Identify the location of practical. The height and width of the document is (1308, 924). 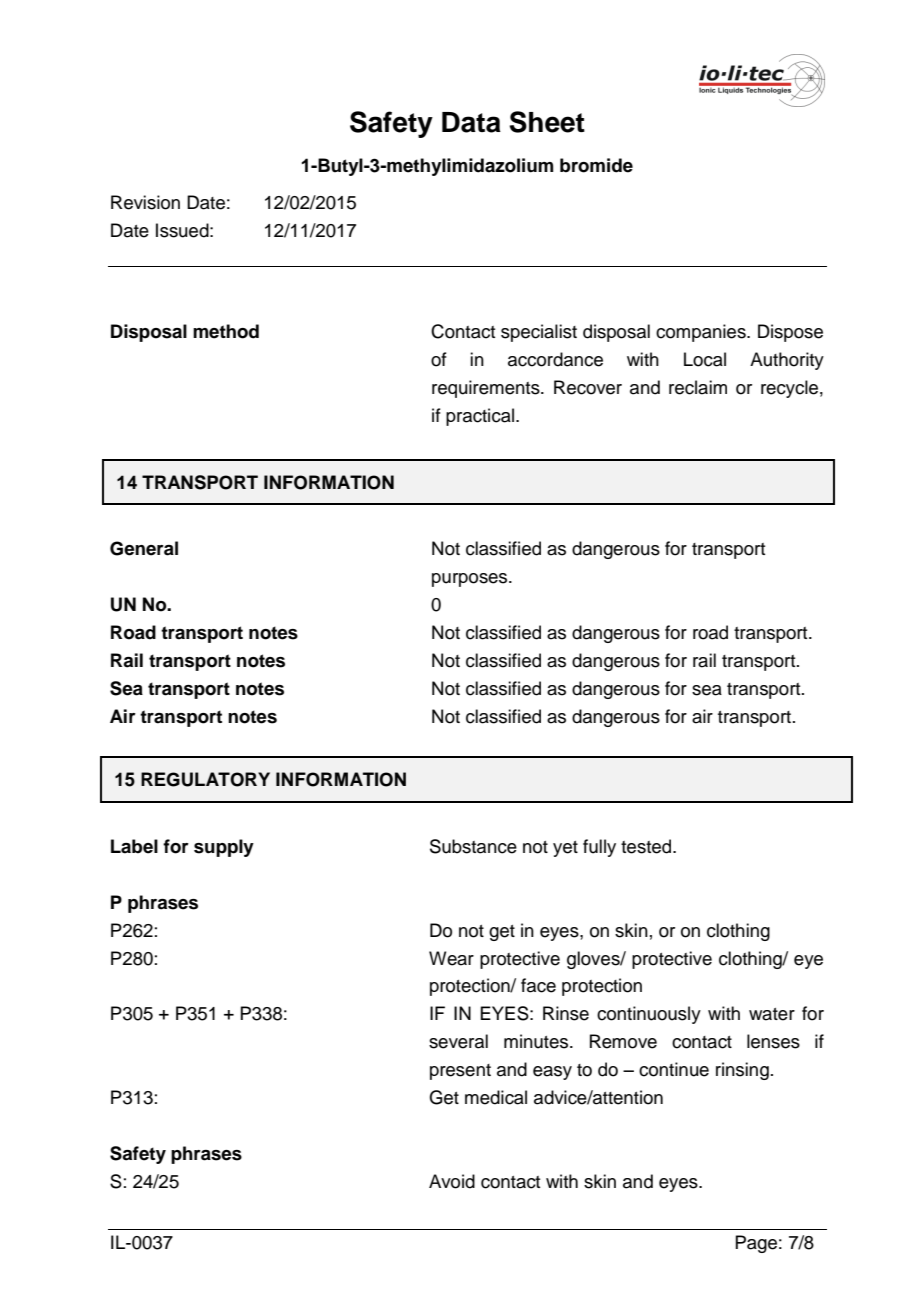
(480, 417).
